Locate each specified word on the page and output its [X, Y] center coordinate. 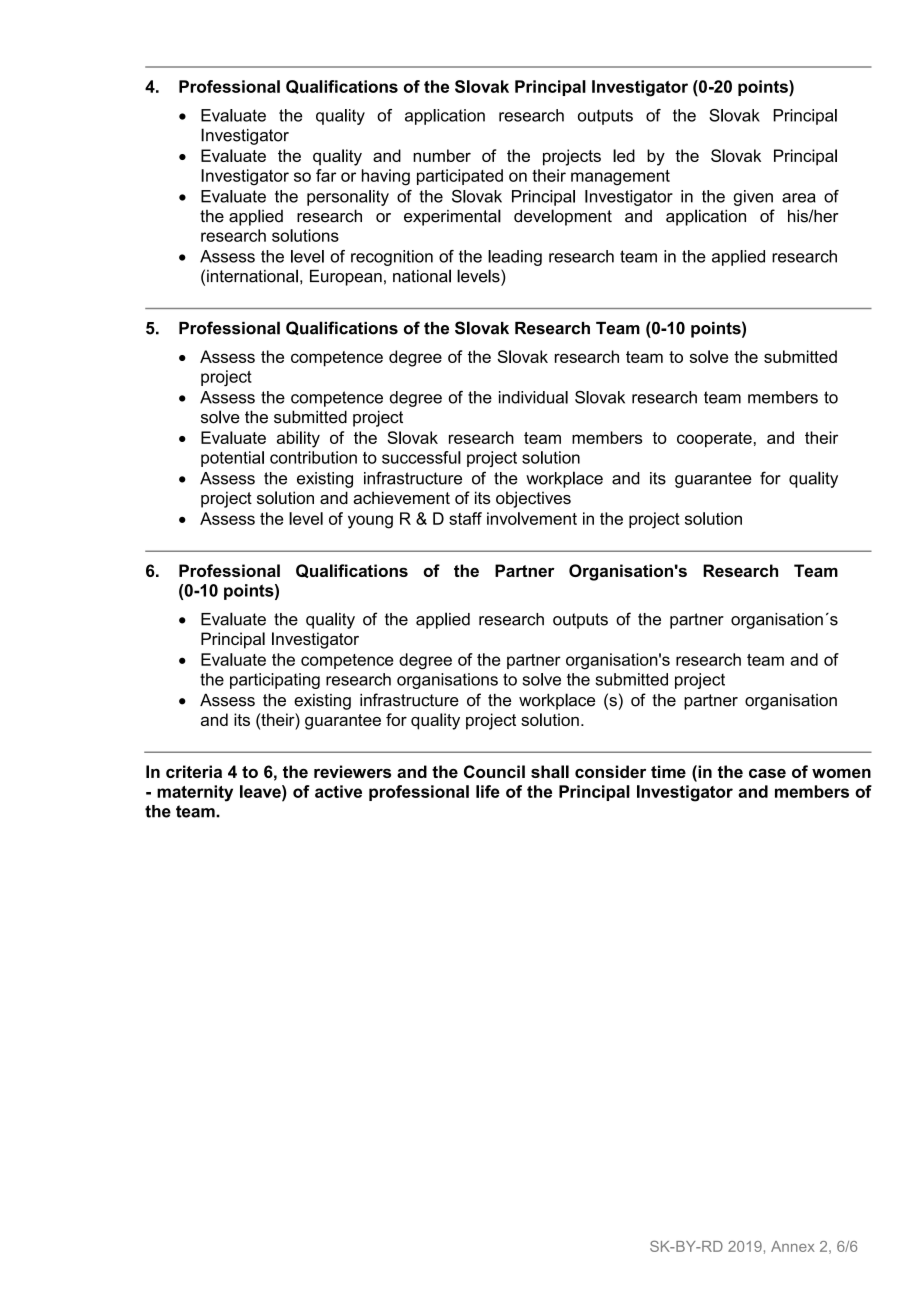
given [753, 198]
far [326, 175]
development [563, 217]
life [488, 791]
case [767, 773]
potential [232, 459]
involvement [532, 518]
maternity [195, 793]
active [338, 791]
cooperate [714, 439]
